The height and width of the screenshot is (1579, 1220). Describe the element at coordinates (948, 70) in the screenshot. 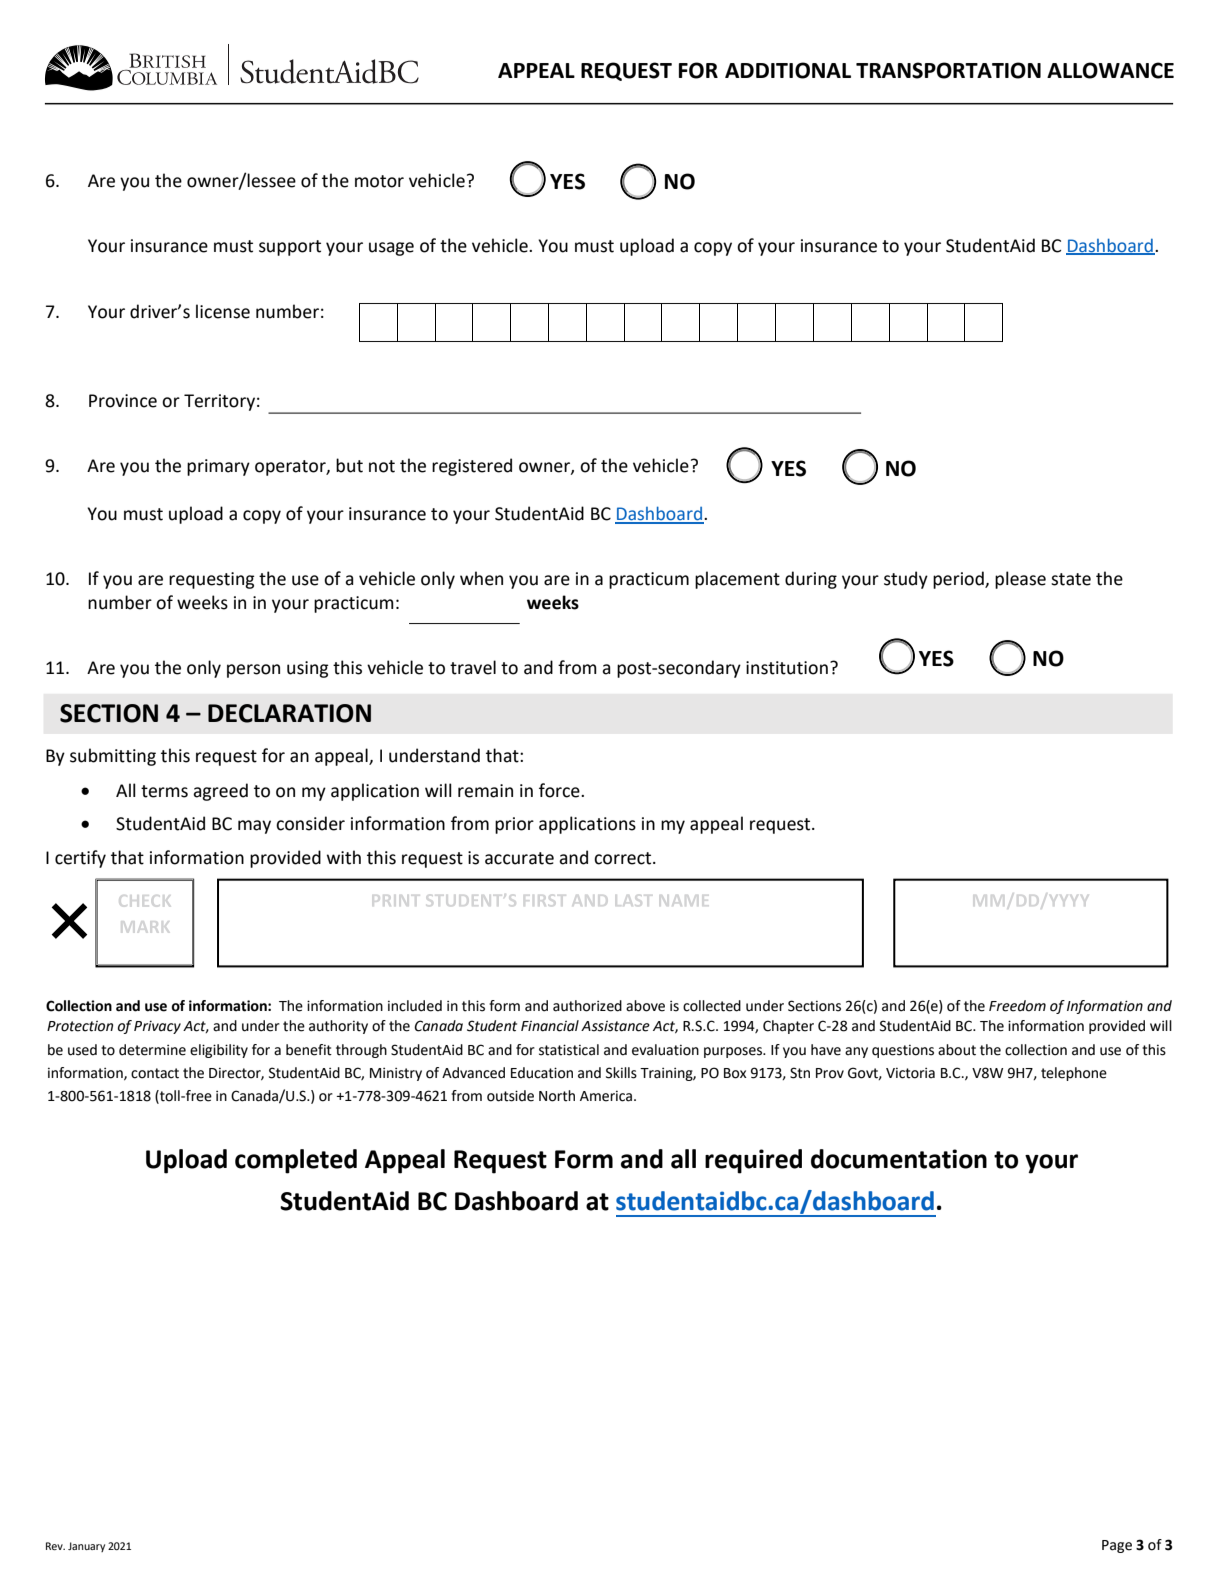

I see `TRANSPORTATION` at that location.
